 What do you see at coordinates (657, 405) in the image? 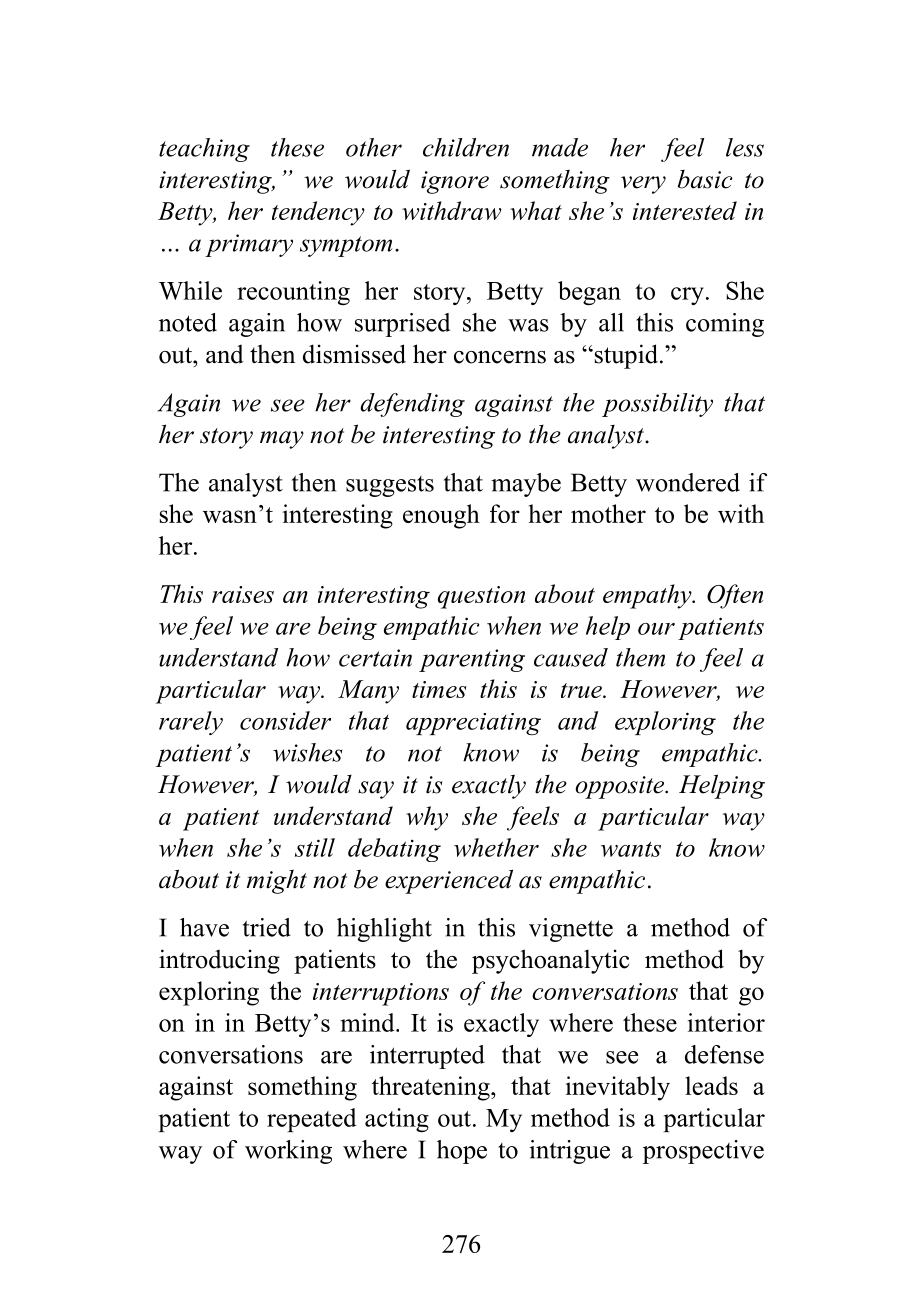
I see `possibility` at bounding box center [657, 405].
